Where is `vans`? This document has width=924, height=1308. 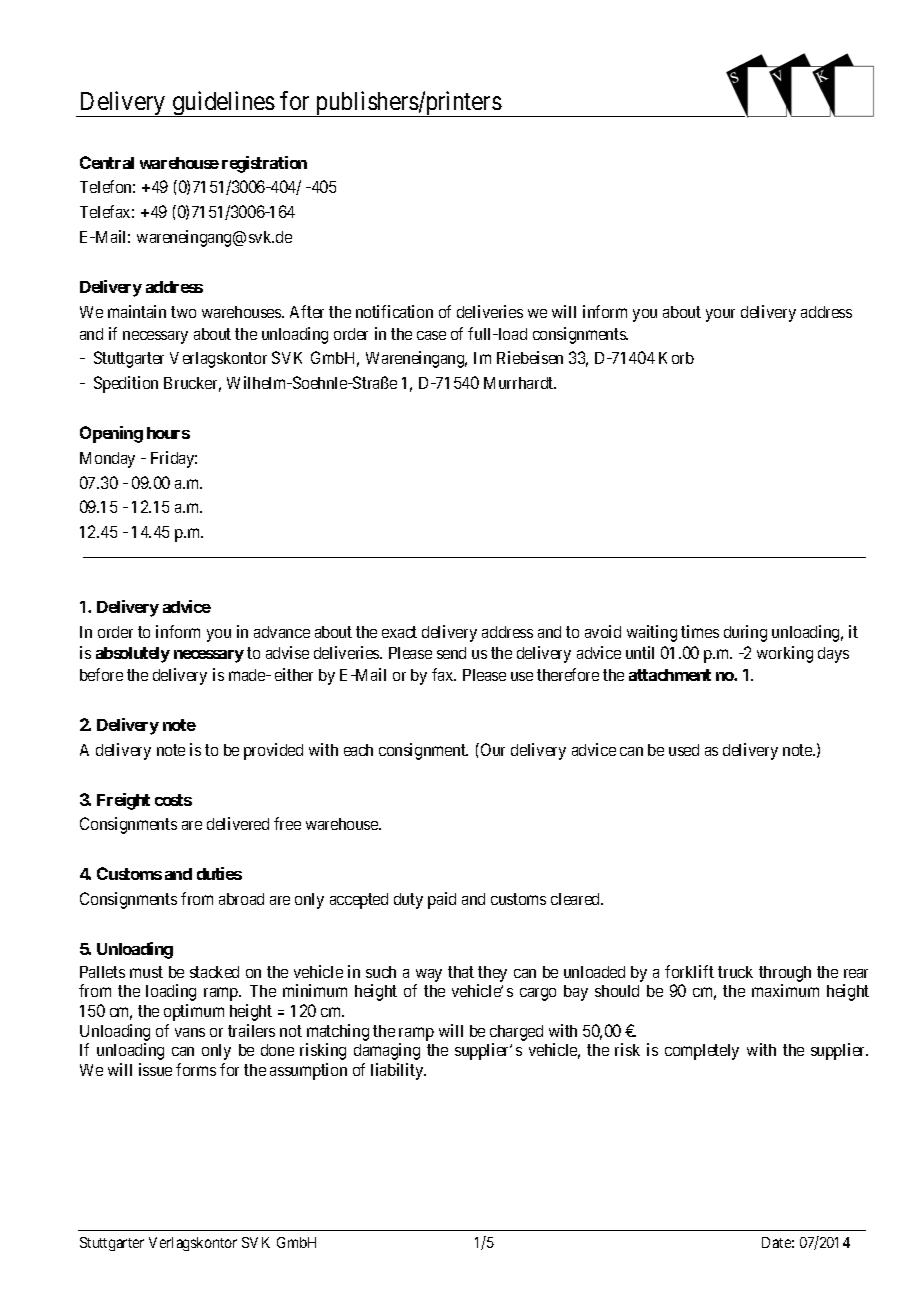
vans is located at coordinates (190, 1032).
